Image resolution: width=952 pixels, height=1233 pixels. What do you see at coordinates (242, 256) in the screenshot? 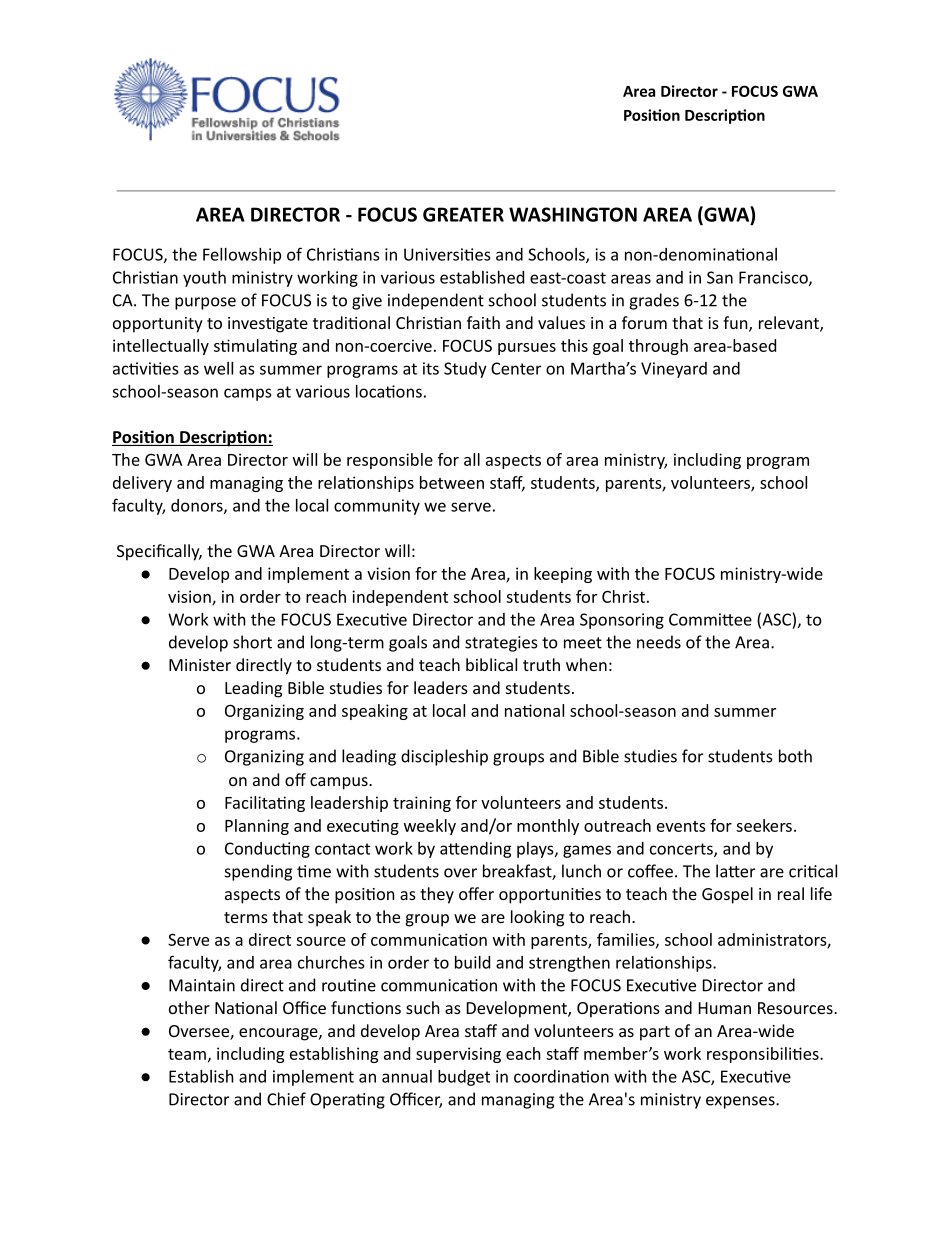
I see `Fellowship` at bounding box center [242, 256].
